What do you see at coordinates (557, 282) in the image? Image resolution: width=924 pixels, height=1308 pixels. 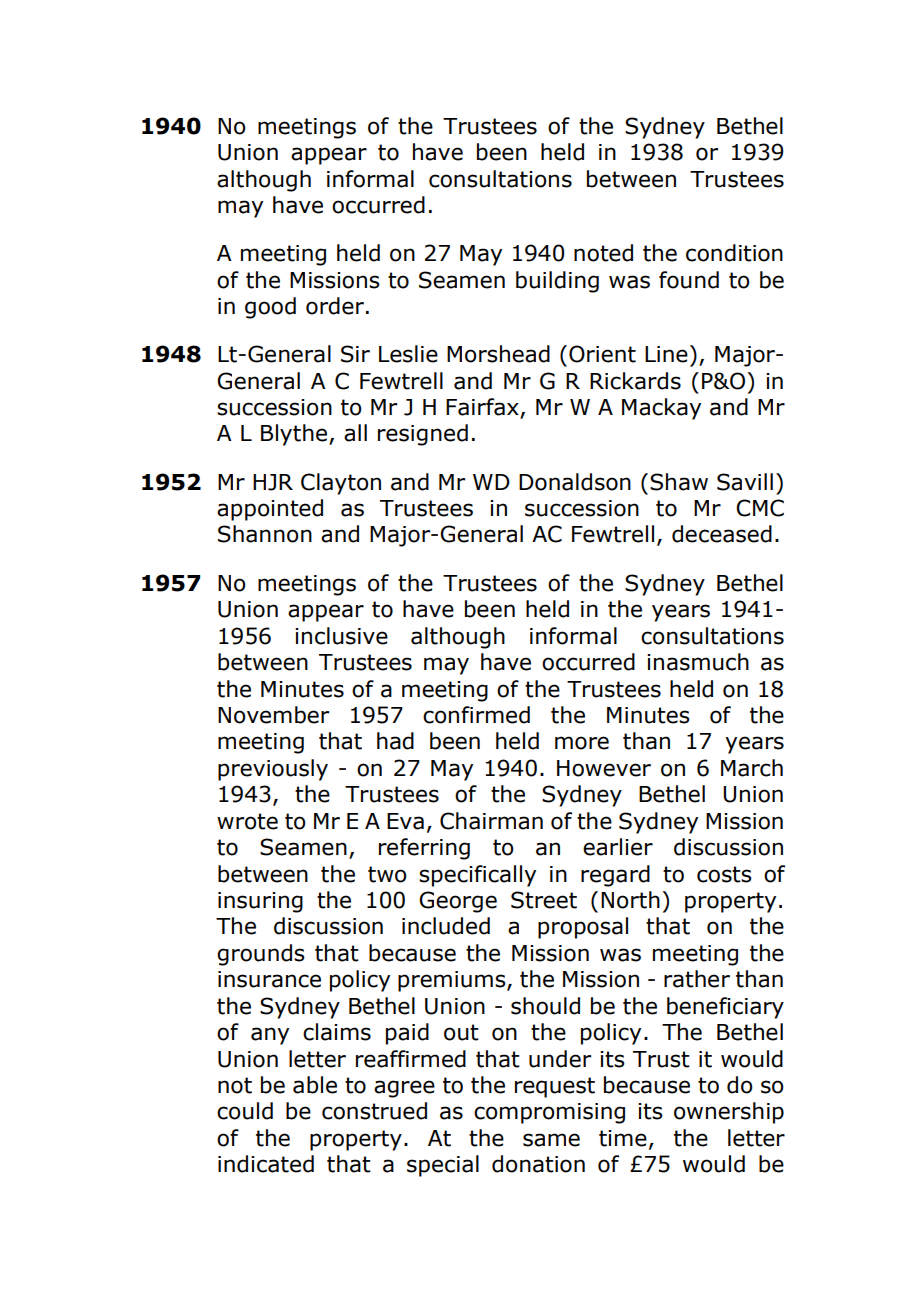 I see `building` at bounding box center [557, 282].
